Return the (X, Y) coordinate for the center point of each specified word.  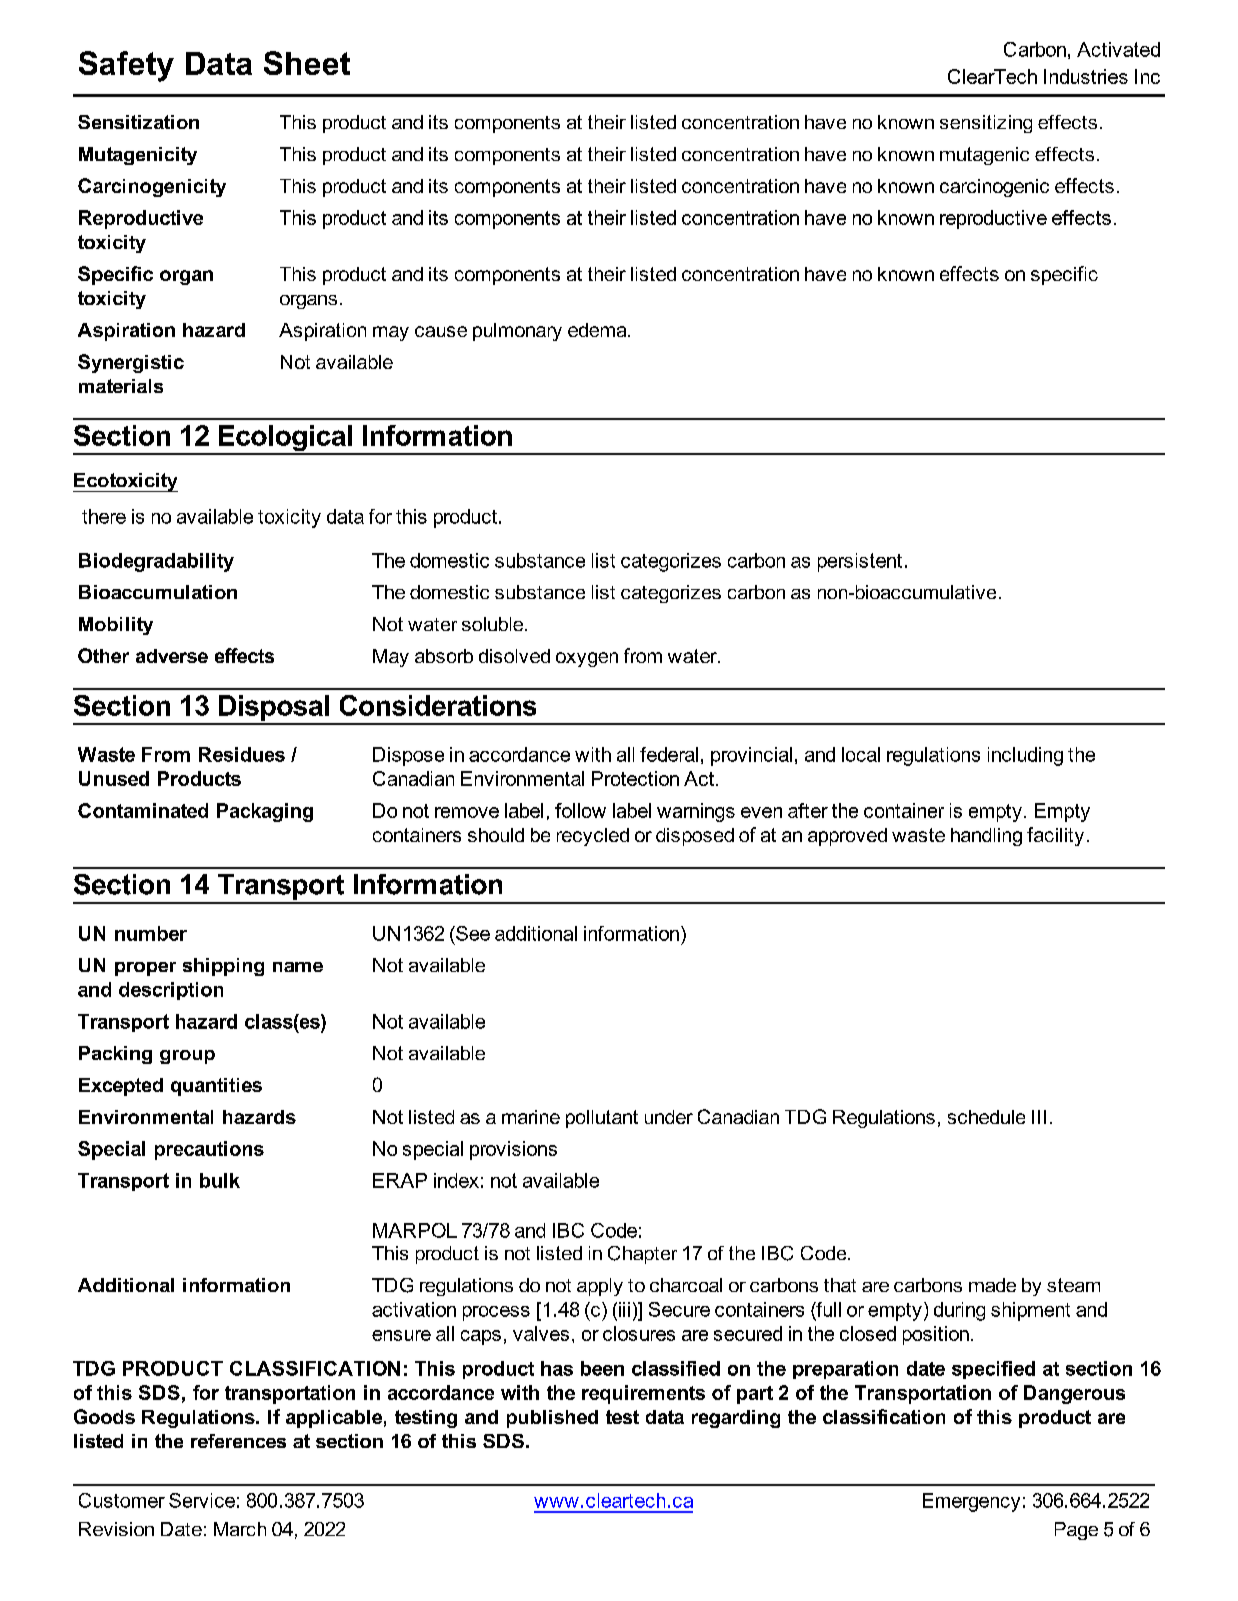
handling (986, 837)
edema (598, 330)
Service (202, 1500)
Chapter (642, 1255)
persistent (860, 562)
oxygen (587, 659)
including (1025, 756)
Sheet (307, 63)
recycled (593, 837)
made (992, 1285)
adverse (172, 656)
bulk (220, 1180)
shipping (223, 967)
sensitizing (986, 124)
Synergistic (131, 363)
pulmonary (517, 332)
